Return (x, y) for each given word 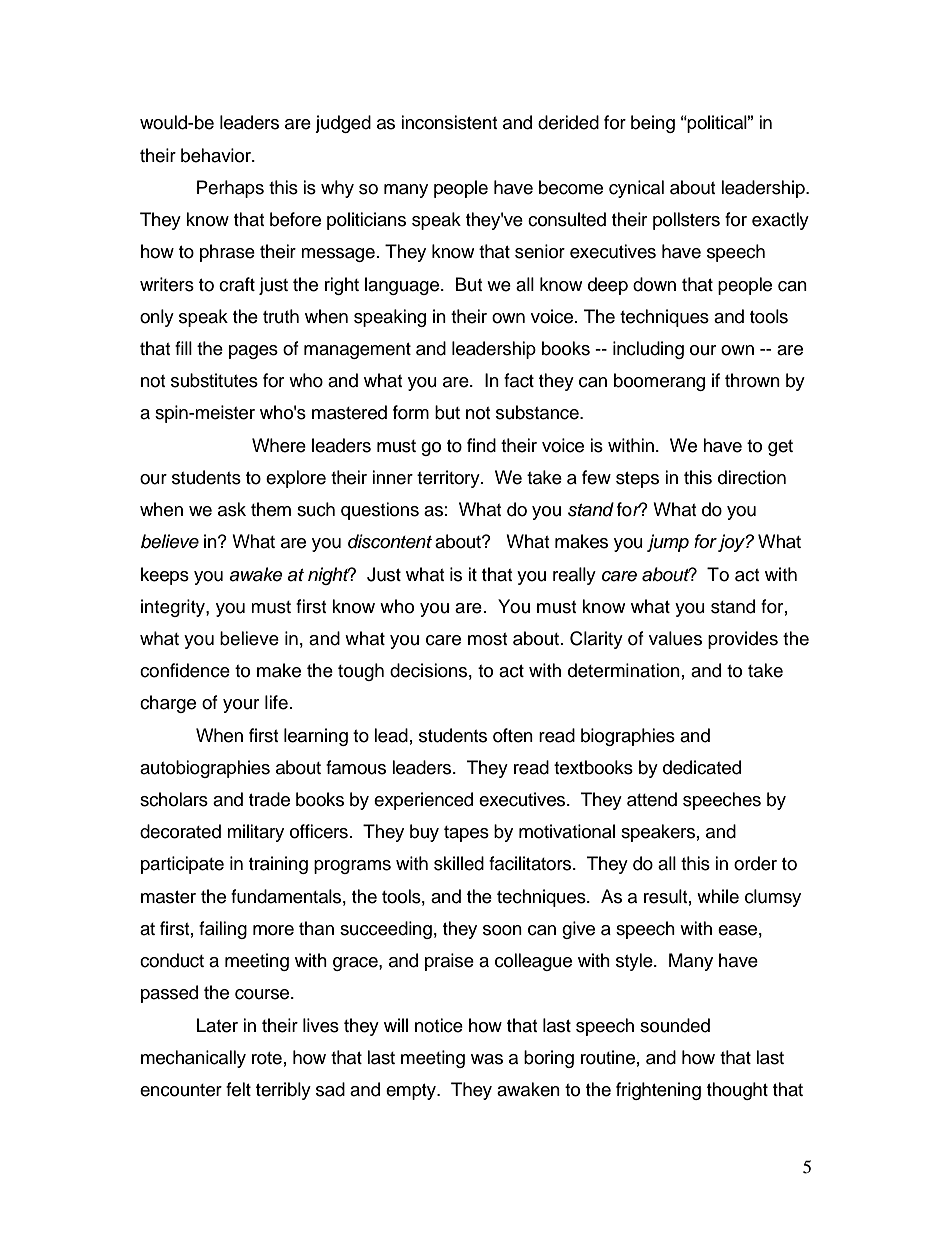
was (487, 1059)
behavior (217, 155)
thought (737, 1091)
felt (238, 1089)
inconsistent (449, 122)
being (653, 124)
